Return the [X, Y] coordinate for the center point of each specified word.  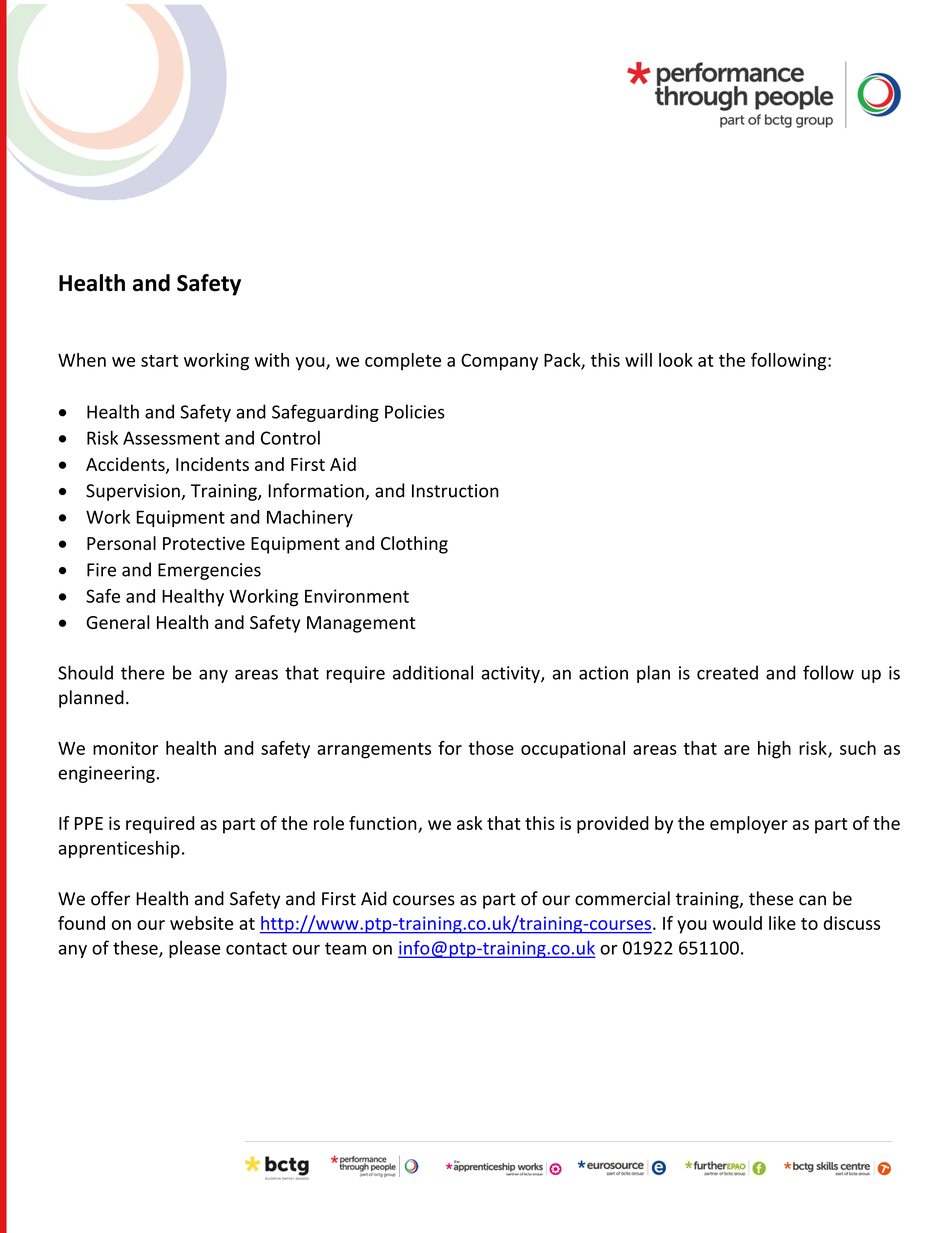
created [727, 672]
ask [470, 823]
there [143, 672]
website [201, 923]
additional [433, 672]
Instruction [455, 491]
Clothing [414, 545]
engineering [106, 774]
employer [749, 825]
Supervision [134, 492]
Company [499, 362]
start [159, 361]
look [676, 360]
